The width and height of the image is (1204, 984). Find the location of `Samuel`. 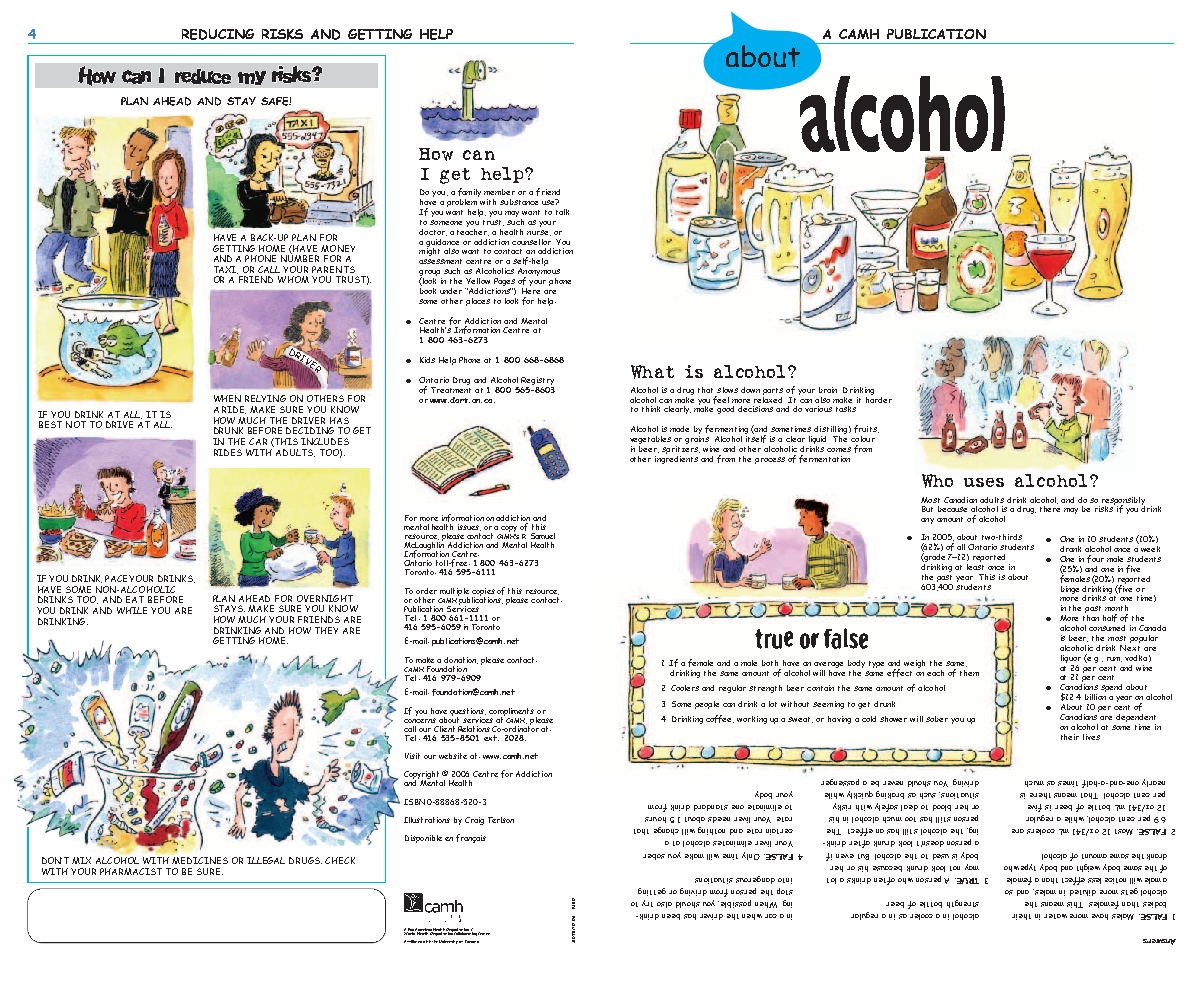

Samuel is located at coordinates (543, 536).
